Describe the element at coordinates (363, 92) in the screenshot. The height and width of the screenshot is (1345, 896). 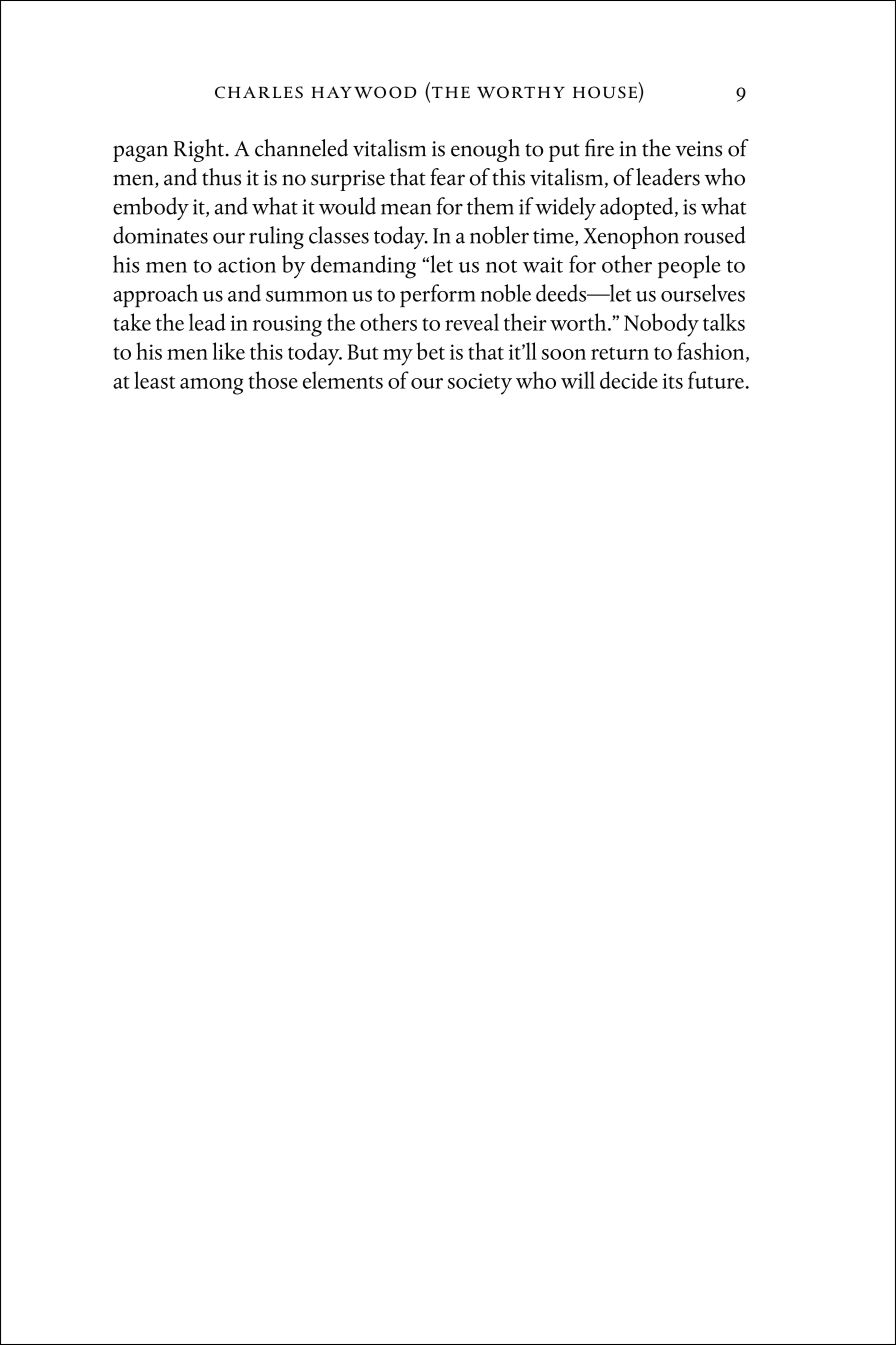
I see `Haywood` at that location.
